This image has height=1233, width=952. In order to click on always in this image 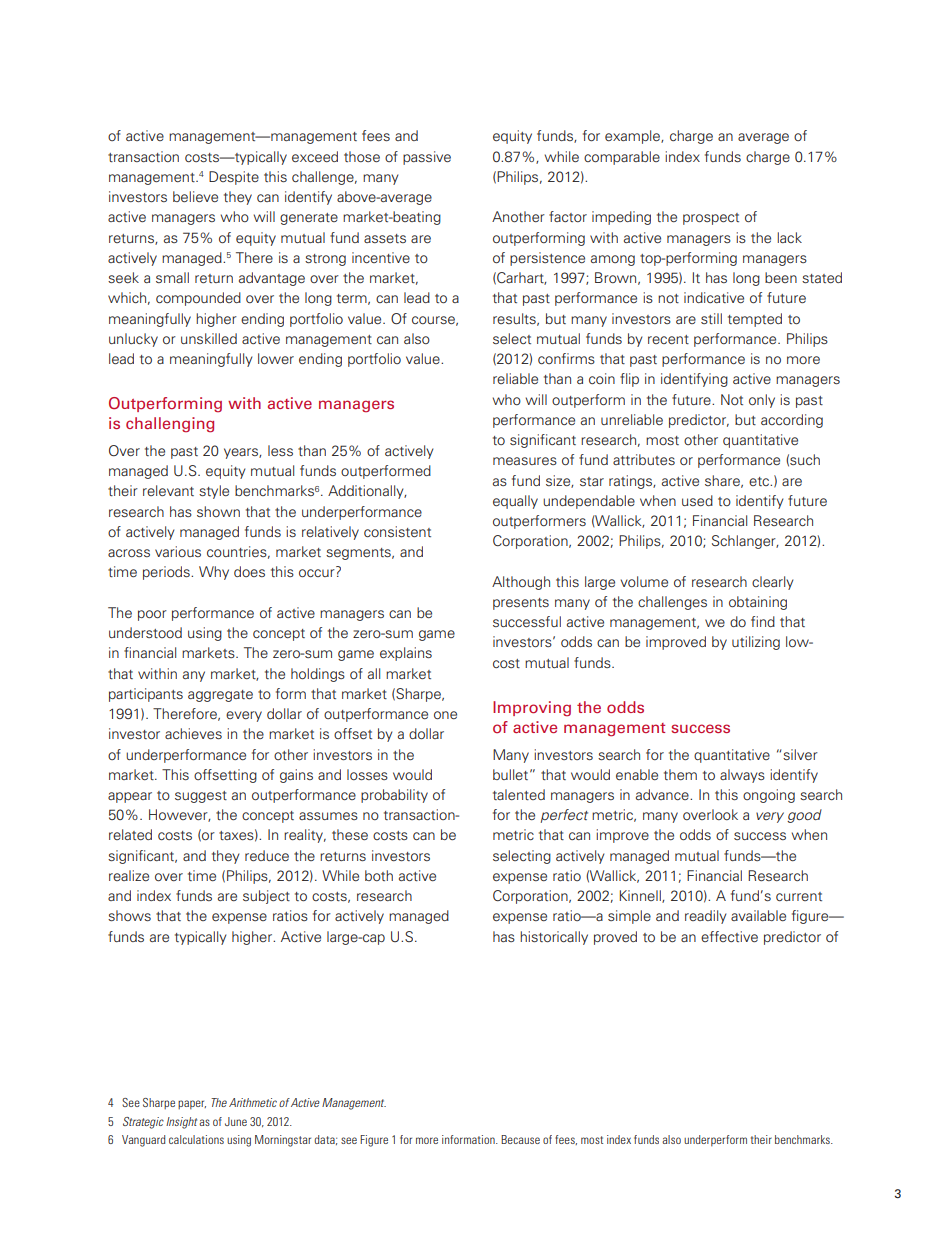, I will do `click(742, 776)`.
